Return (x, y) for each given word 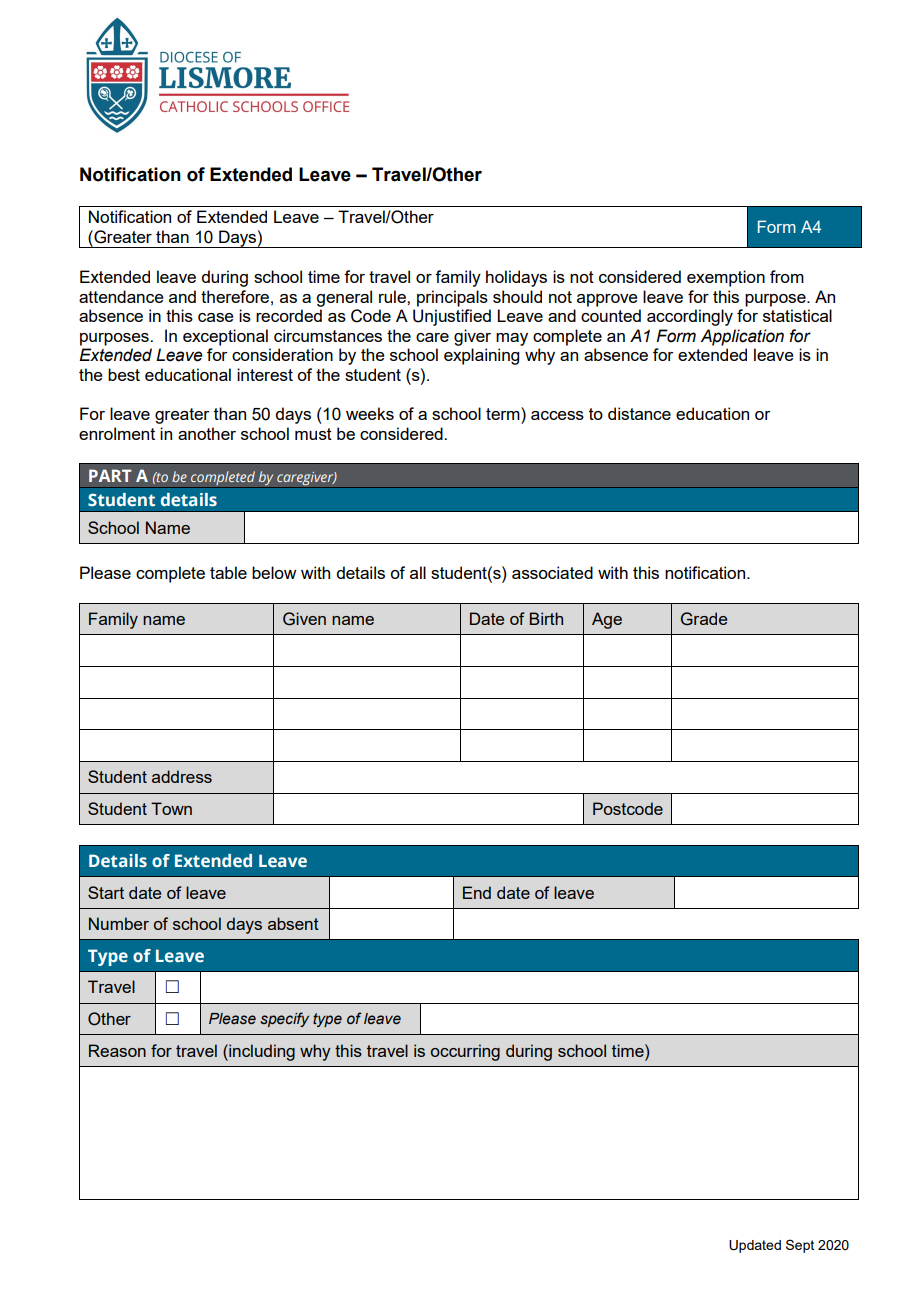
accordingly (690, 317)
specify (284, 1019)
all (418, 572)
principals (452, 298)
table (228, 572)
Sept (800, 1246)
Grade (704, 619)
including (261, 1052)
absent (293, 923)
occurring (465, 1052)
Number (119, 923)
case (216, 317)
